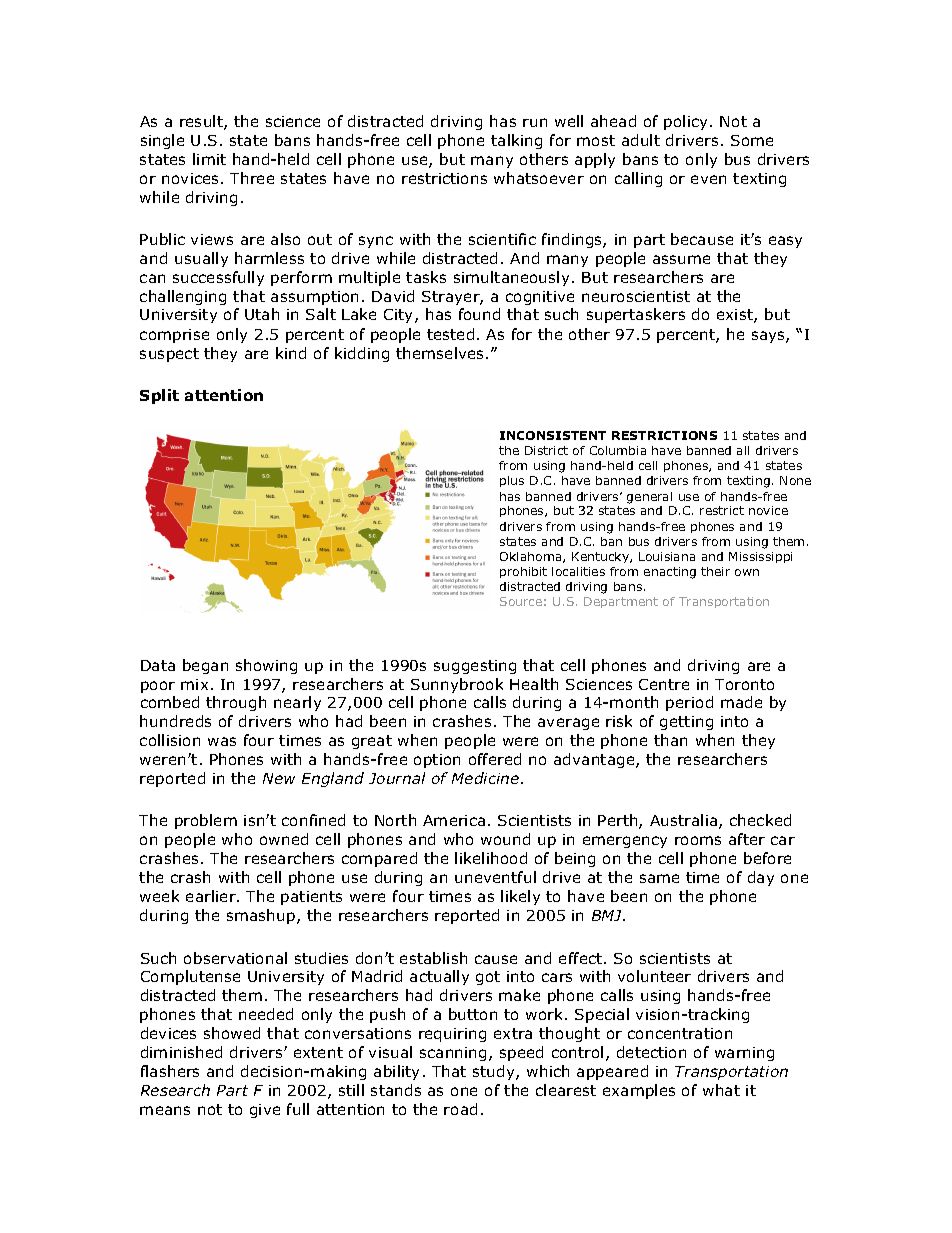  What do you see at coordinates (209, 159) in the screenshot?
I see `limit` at bounding box center [209, 159].
